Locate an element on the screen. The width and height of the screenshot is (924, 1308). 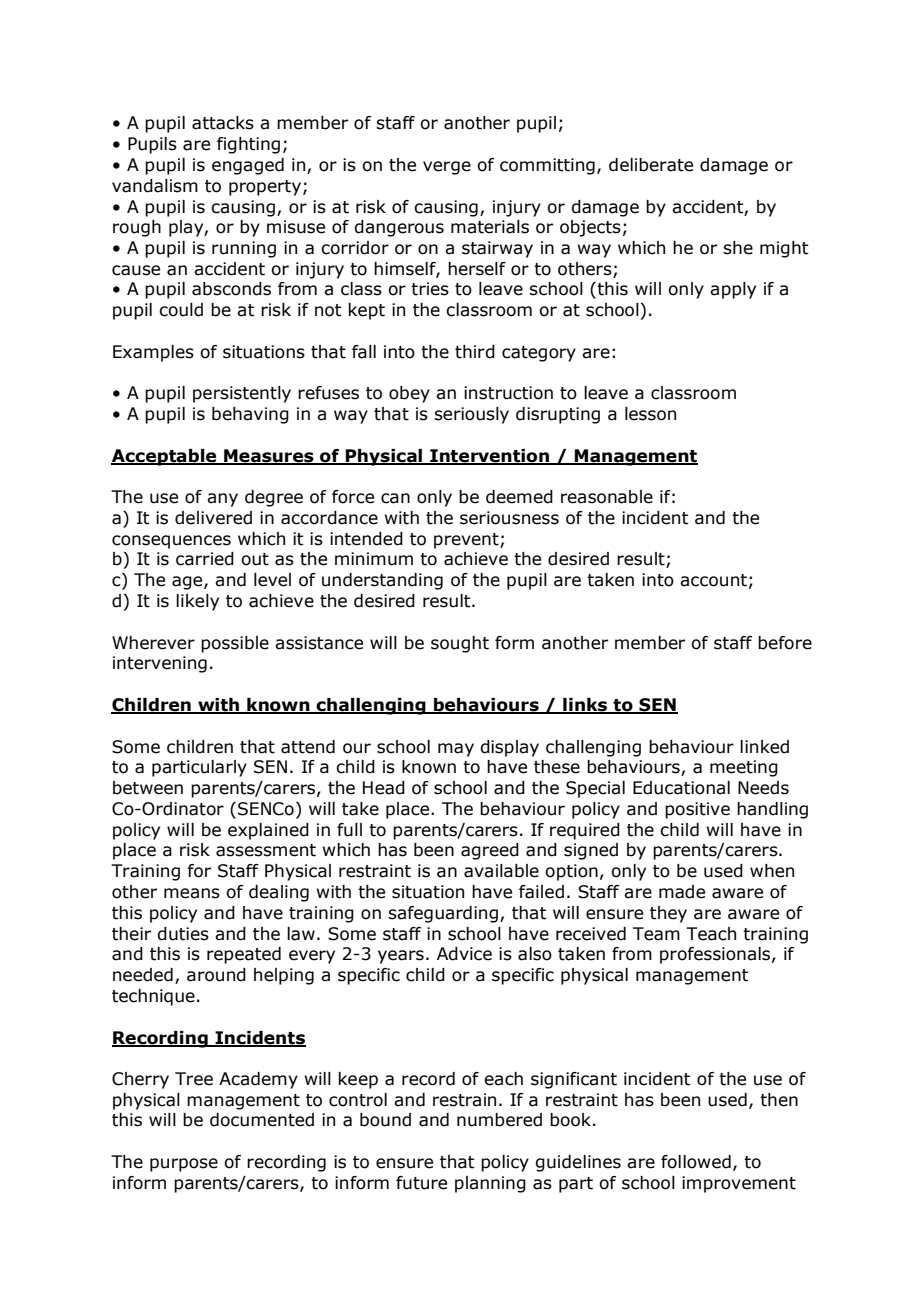
followed is located at coordinates (696, 1162).
